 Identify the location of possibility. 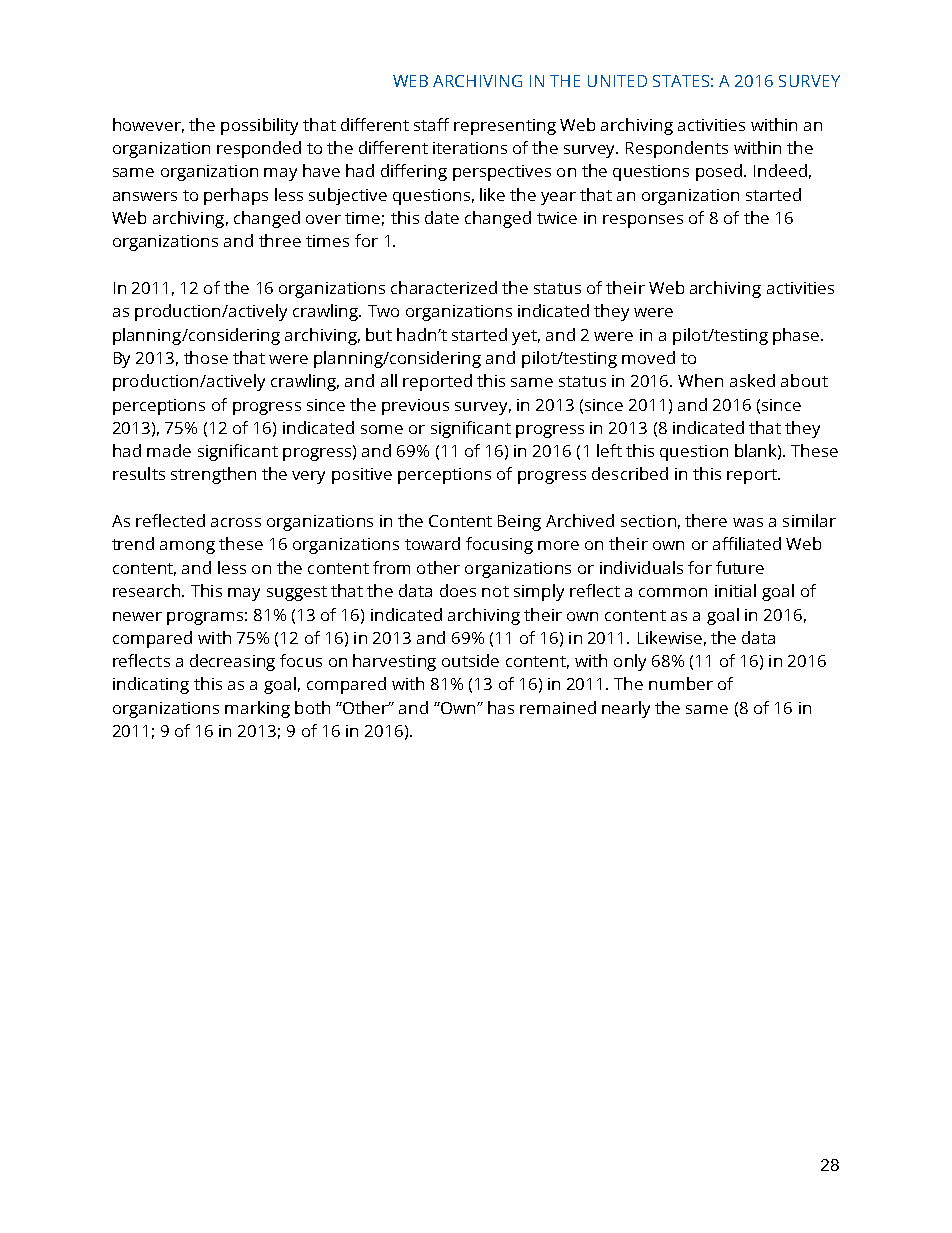
(259, 126).
